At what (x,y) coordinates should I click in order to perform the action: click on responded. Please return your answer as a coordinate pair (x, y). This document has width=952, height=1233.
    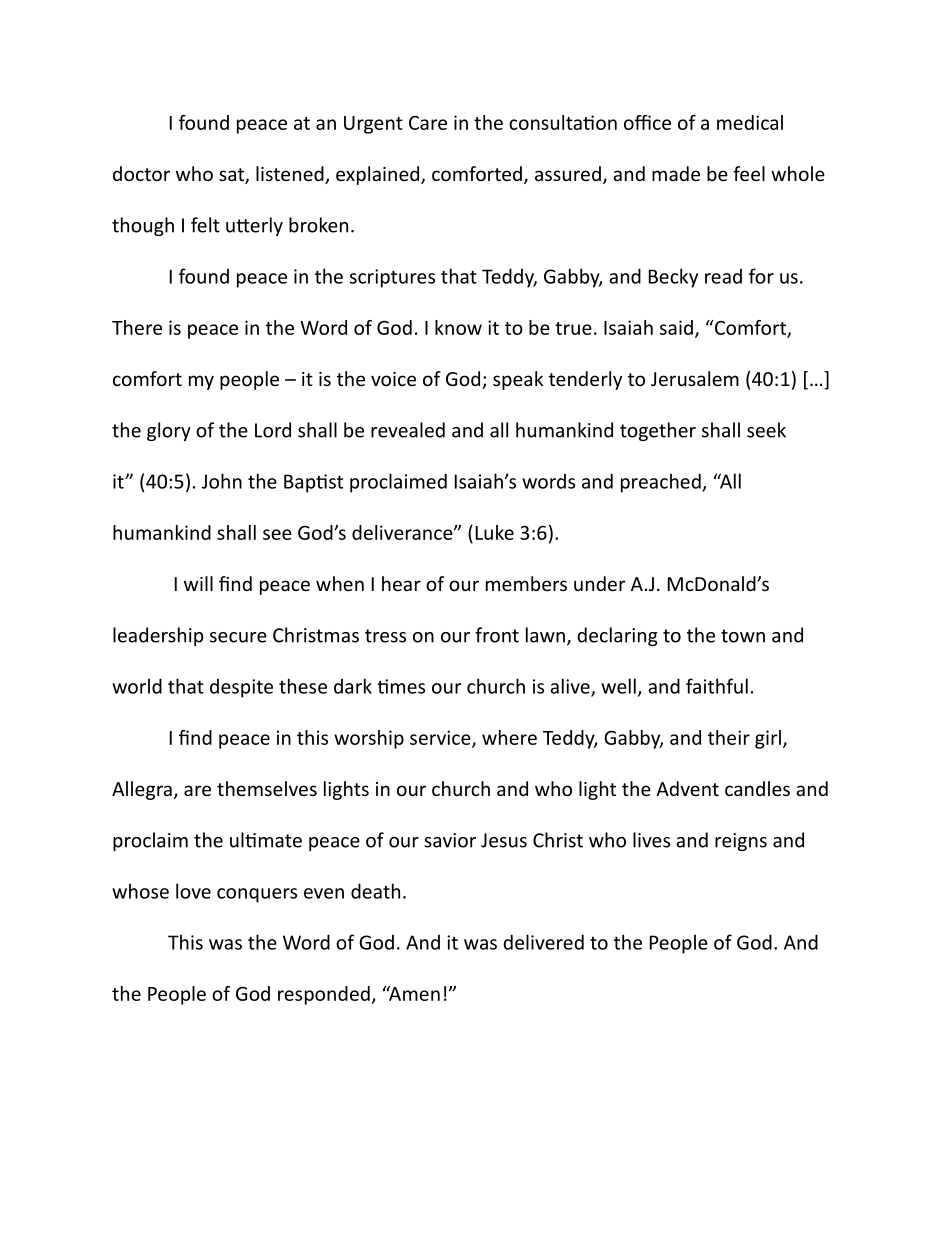
    Looking at the image, I should click on (324, 995).
